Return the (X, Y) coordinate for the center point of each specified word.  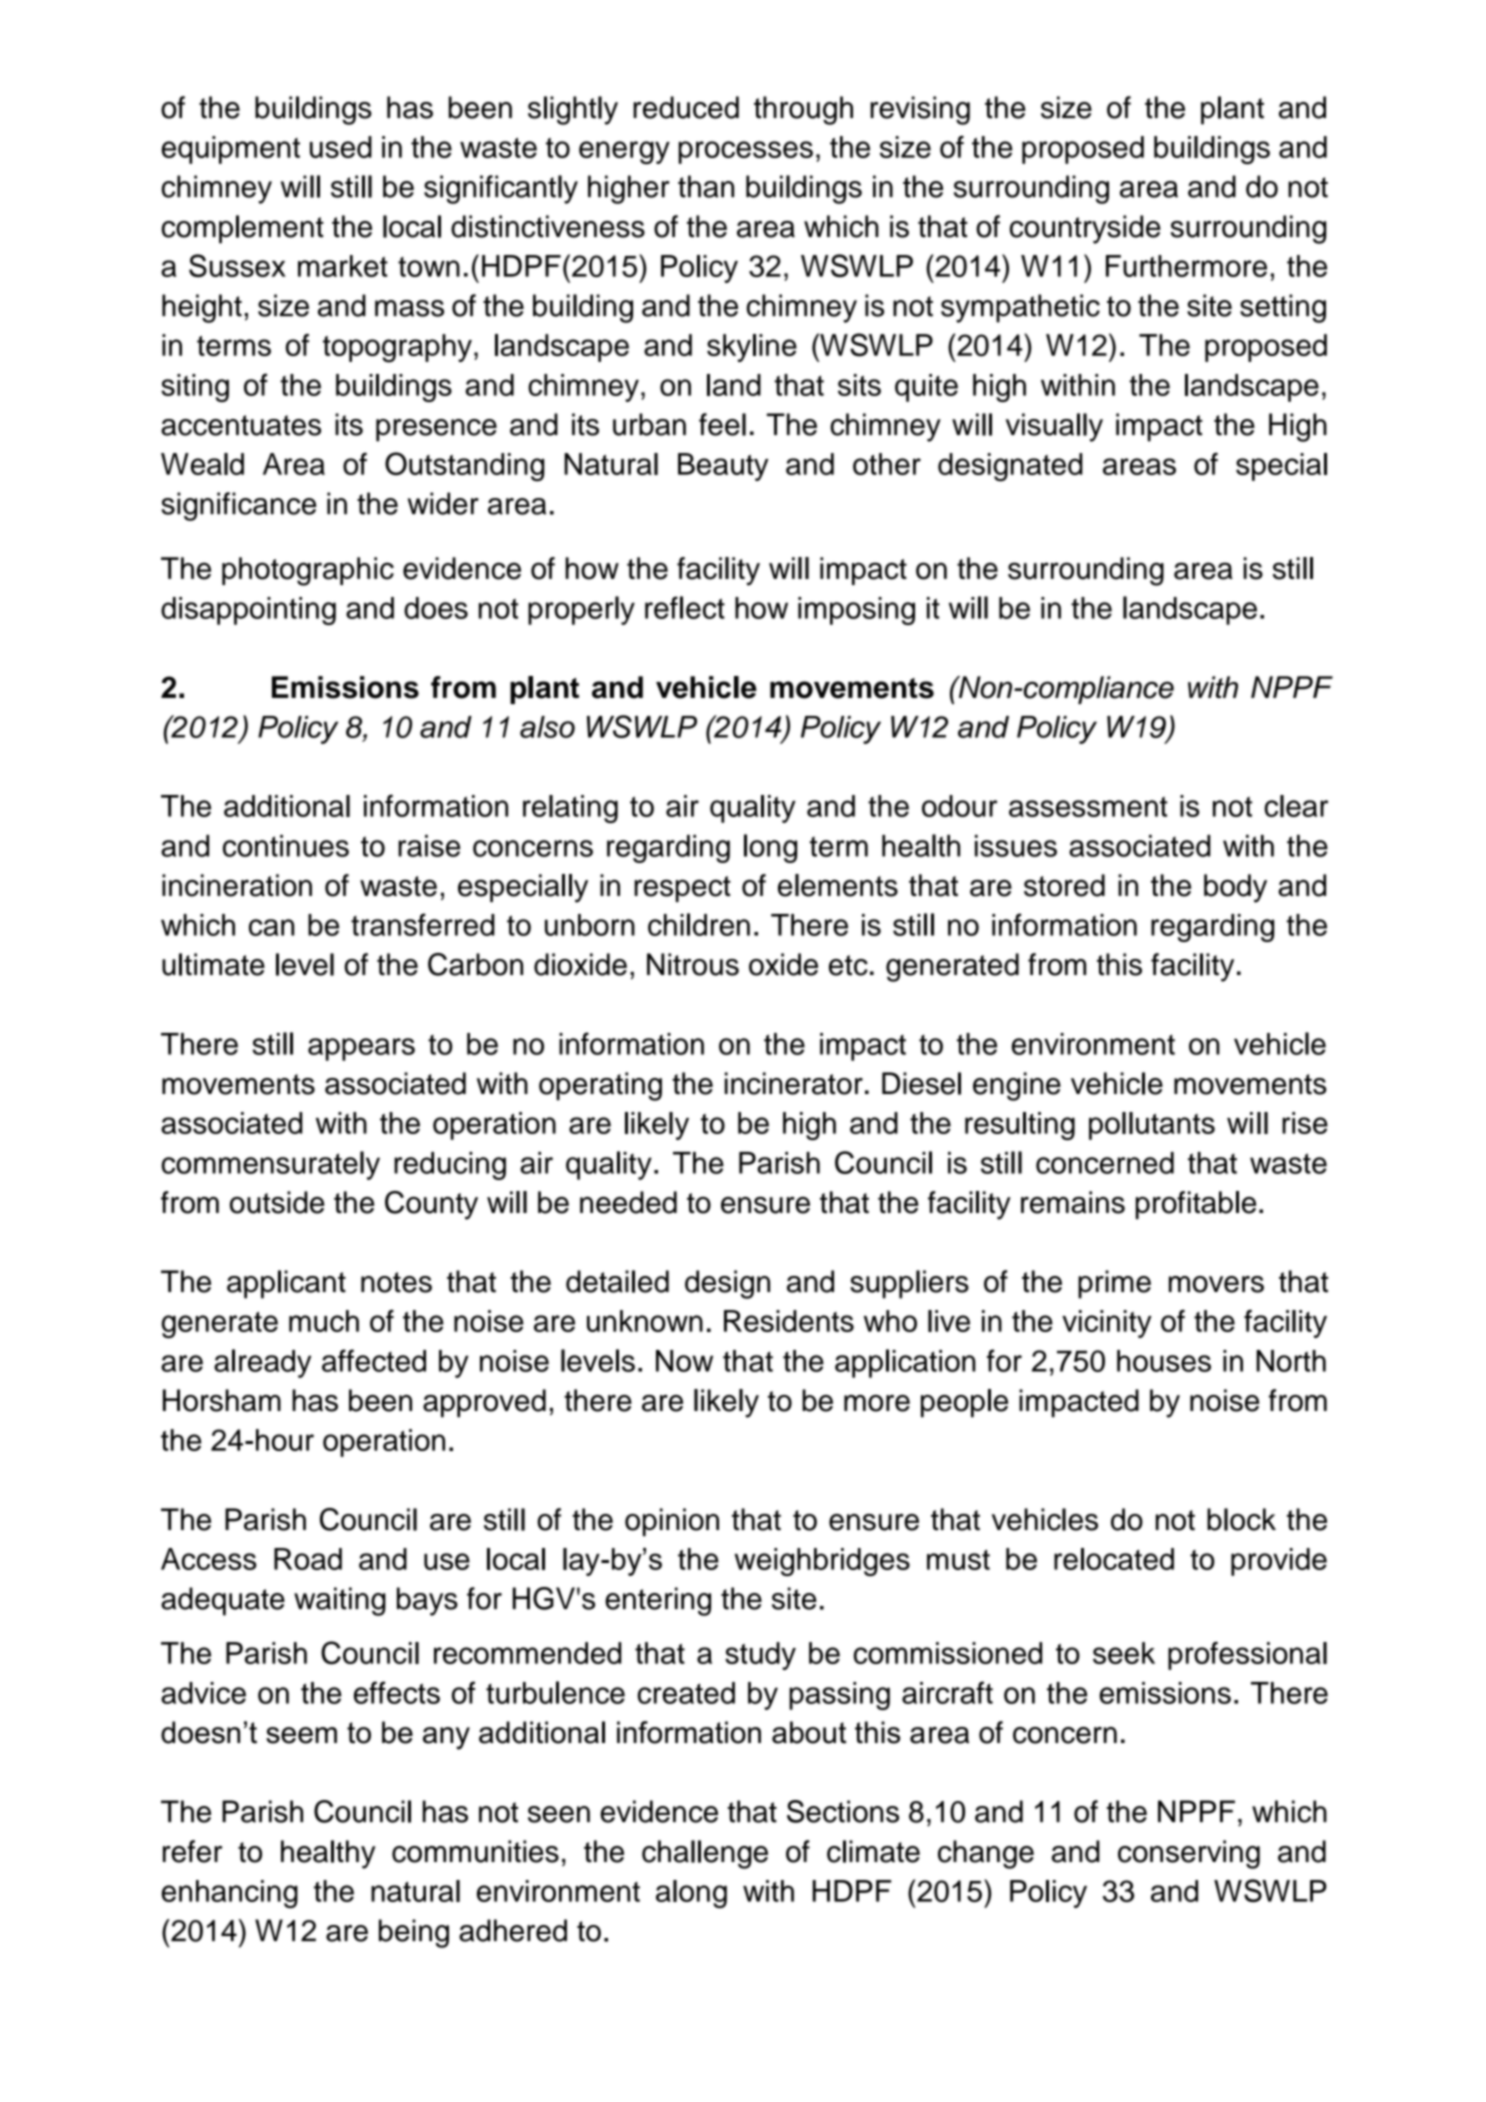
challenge (705, 1854)
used (341, 147)
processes (746, 152)
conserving (1189, 1854)
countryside (1085, 229)
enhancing (230, 1894)
